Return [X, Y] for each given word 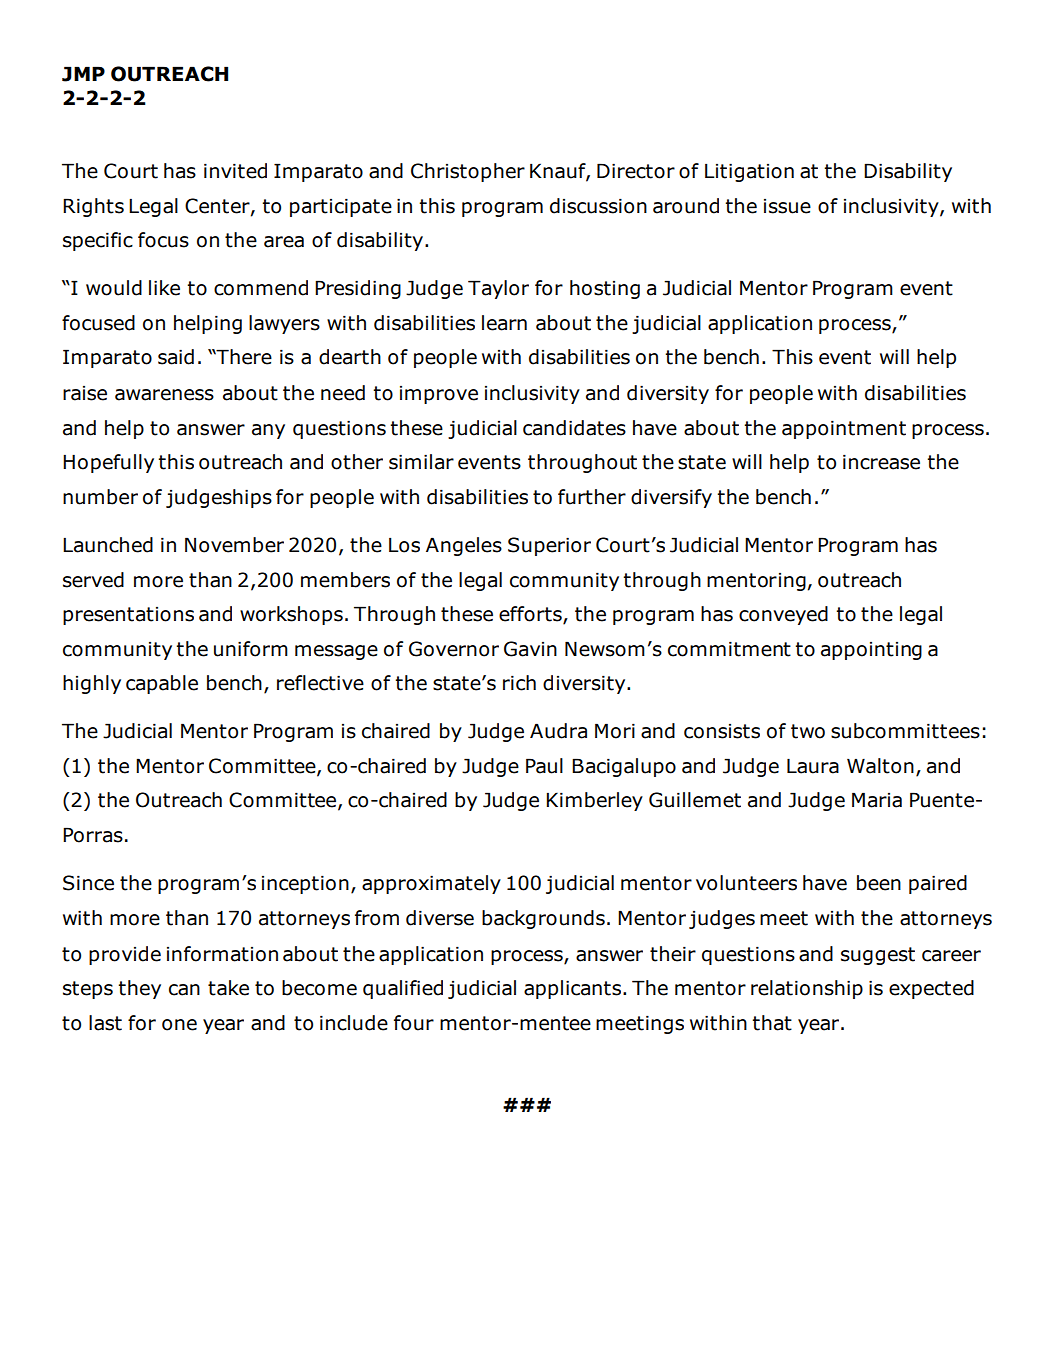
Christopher [468, 172]
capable [162, 684]
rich [519, 683]
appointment [844, 429]
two [808, 731]
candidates [574, 428]
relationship [807, 989]
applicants [574, 989]
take [228, 988]
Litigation [749, 172]
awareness [164, 395]
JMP [83, 74]
